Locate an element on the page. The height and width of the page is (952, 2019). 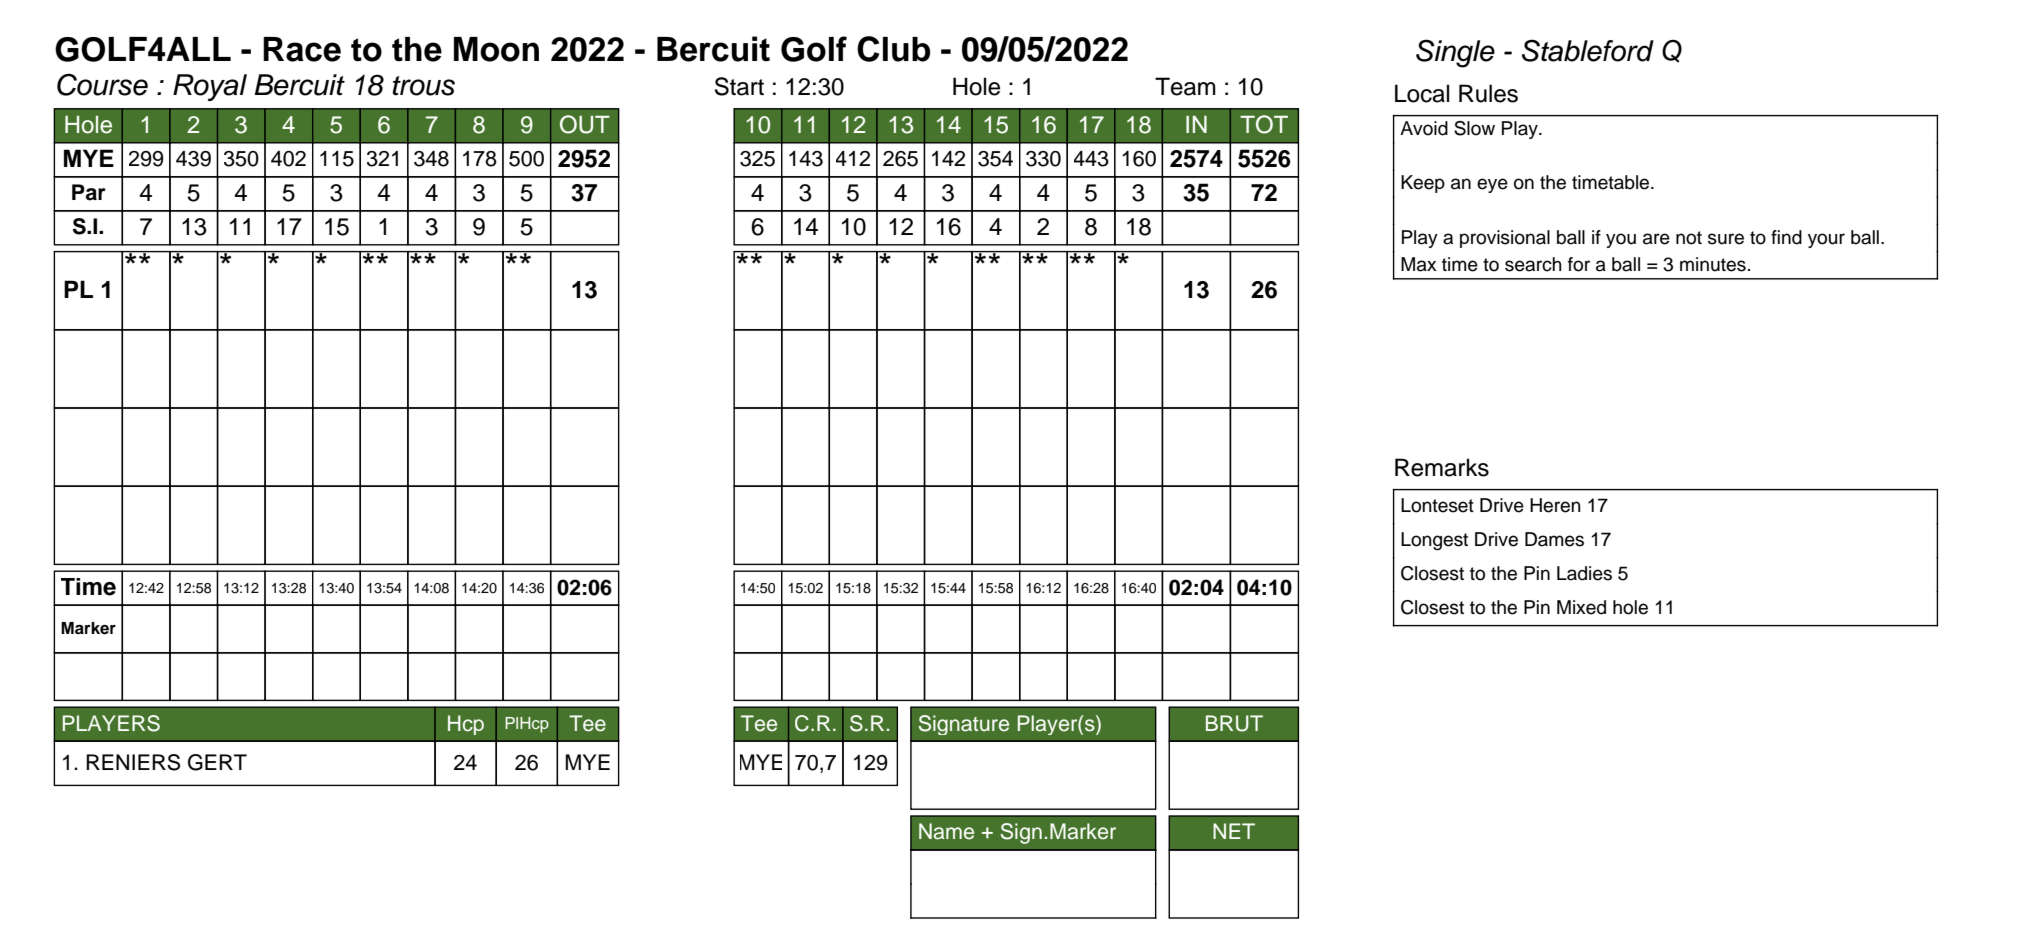
are is located at coordinates (1656, 239).
